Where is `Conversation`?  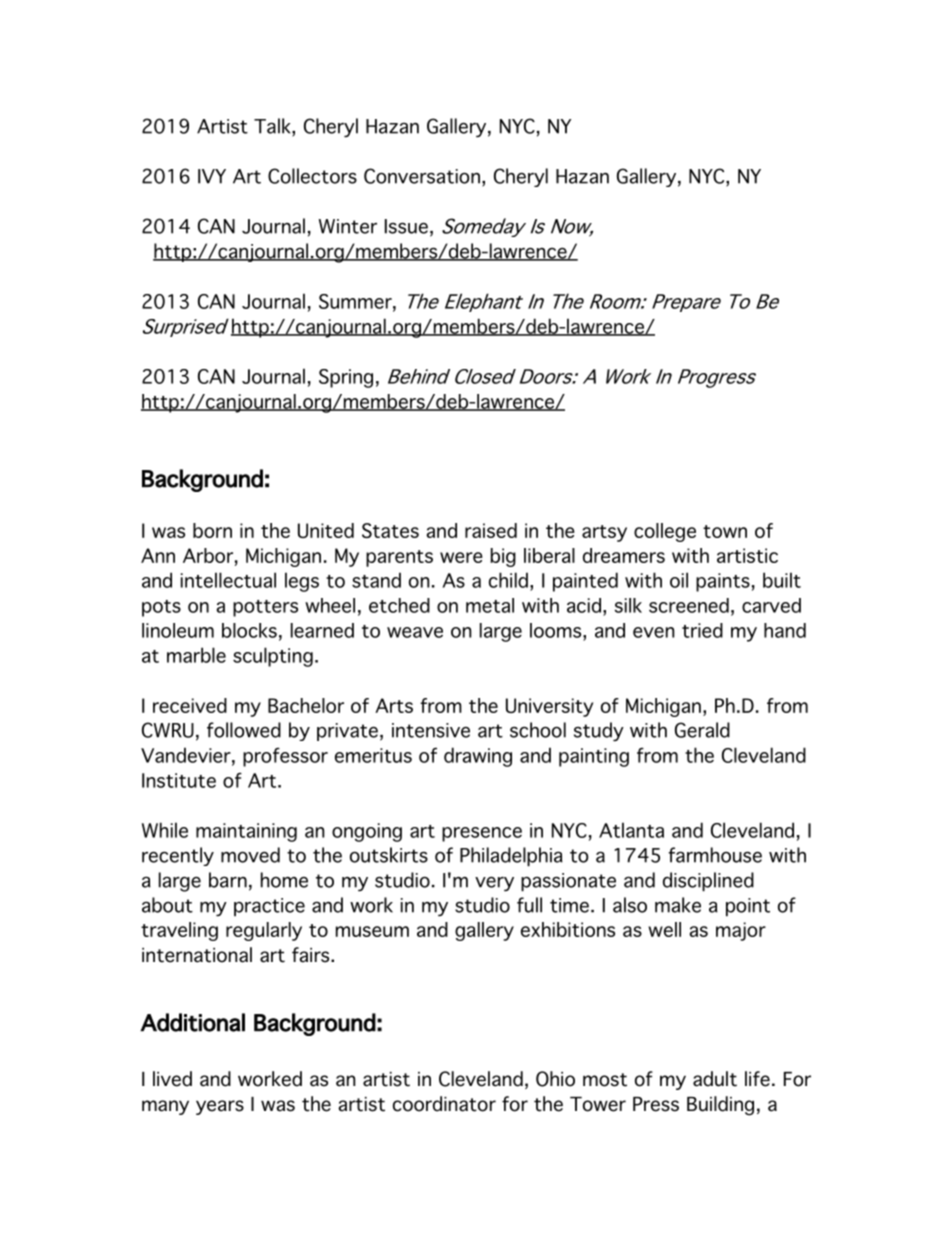 Conversation is located at coordinates (422, 176).
